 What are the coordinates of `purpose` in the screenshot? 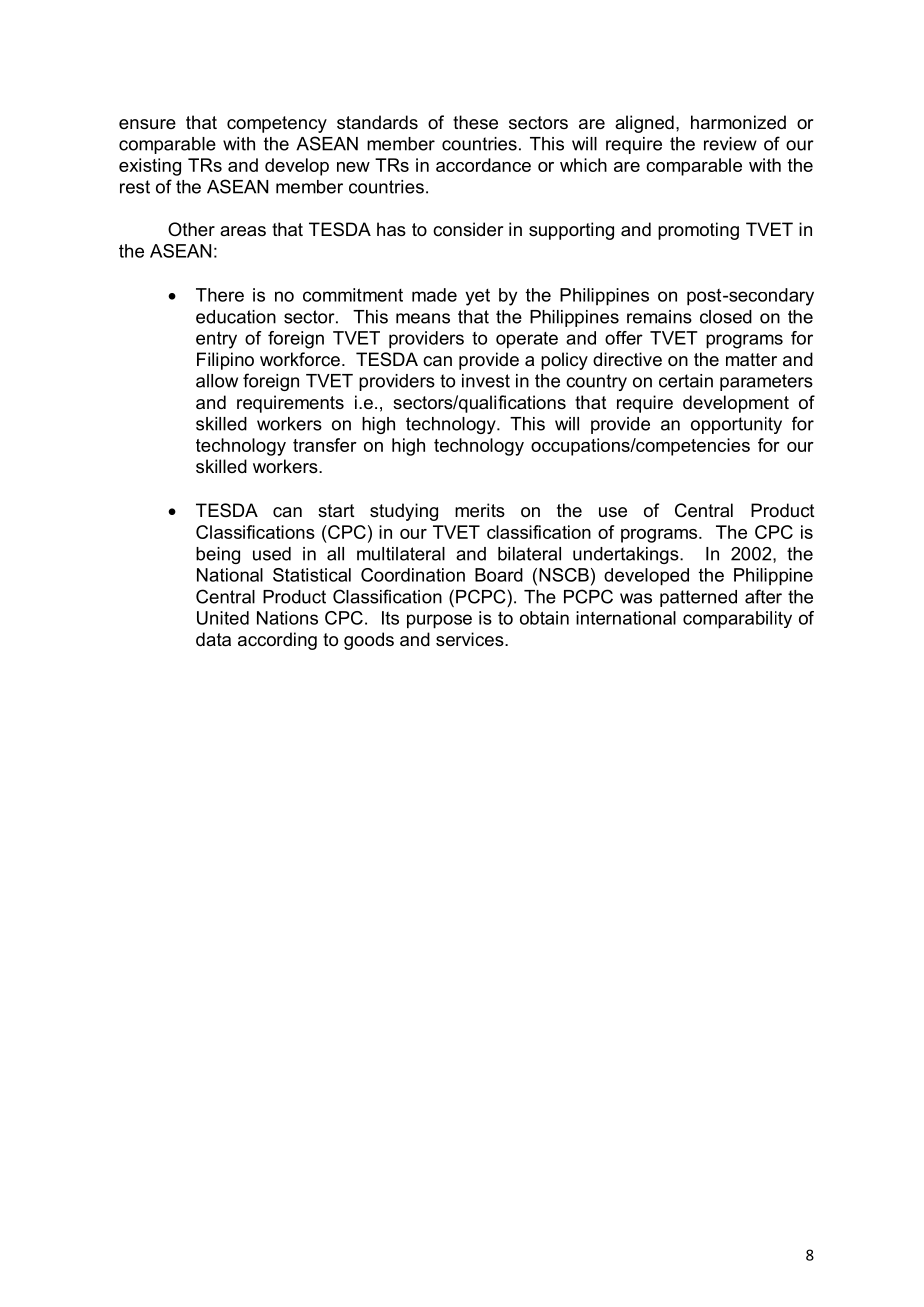 It's located at (439, 621).
